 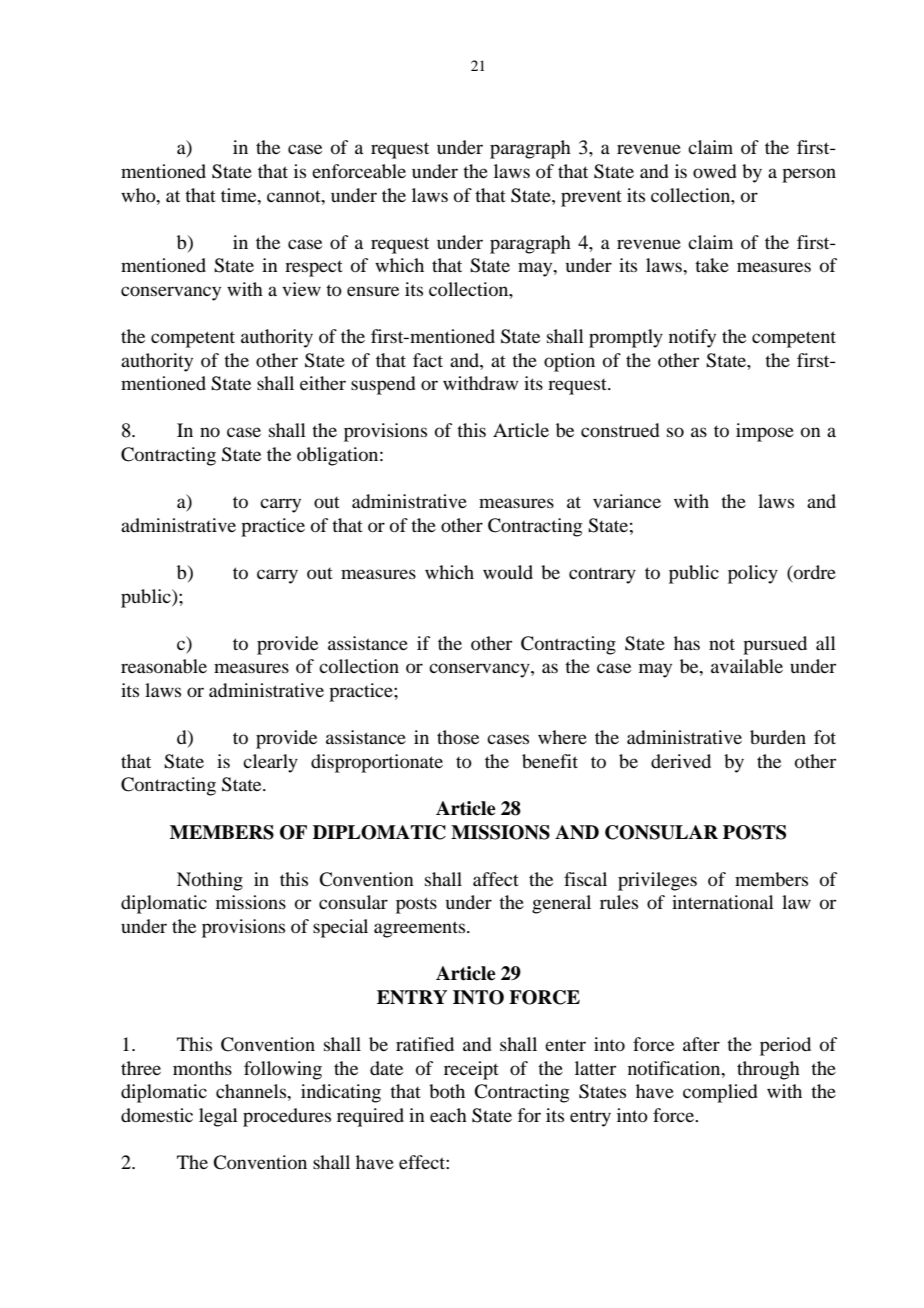 I want to click on impose, so click(x=765, y=432).
